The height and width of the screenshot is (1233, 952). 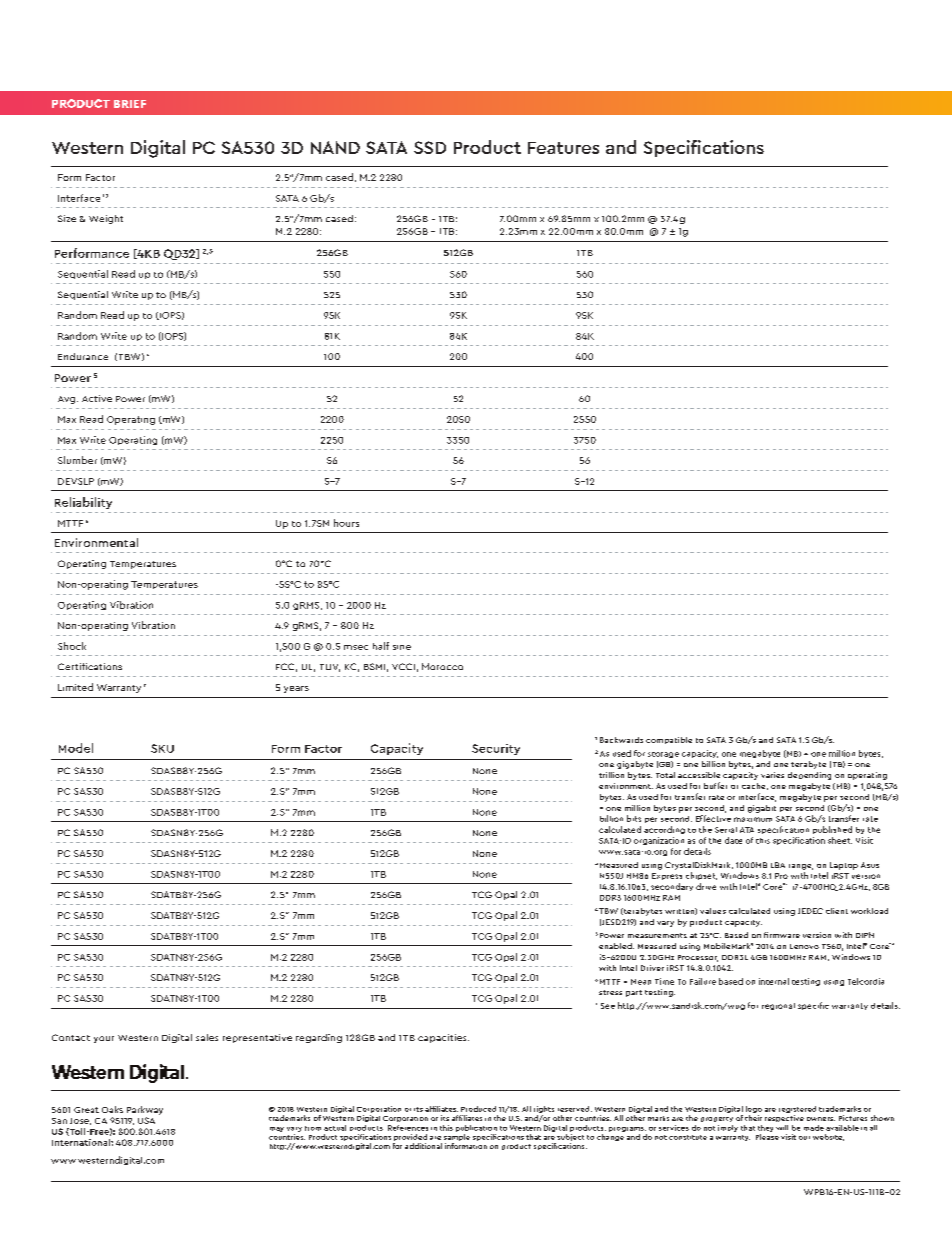 I want to click on Features, so click(x=563, y=148).
